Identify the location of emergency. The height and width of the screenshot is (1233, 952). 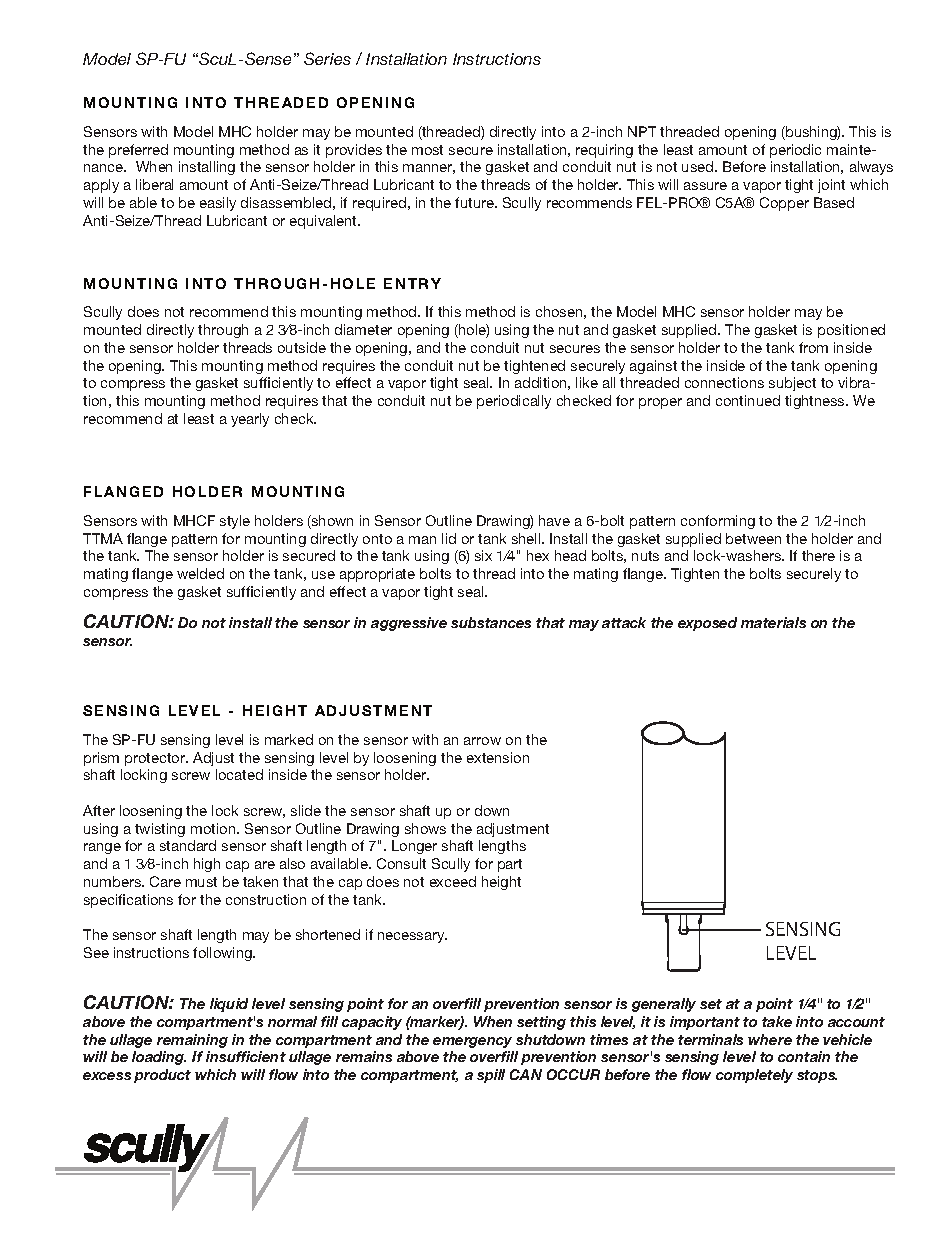
(472, 1042).
